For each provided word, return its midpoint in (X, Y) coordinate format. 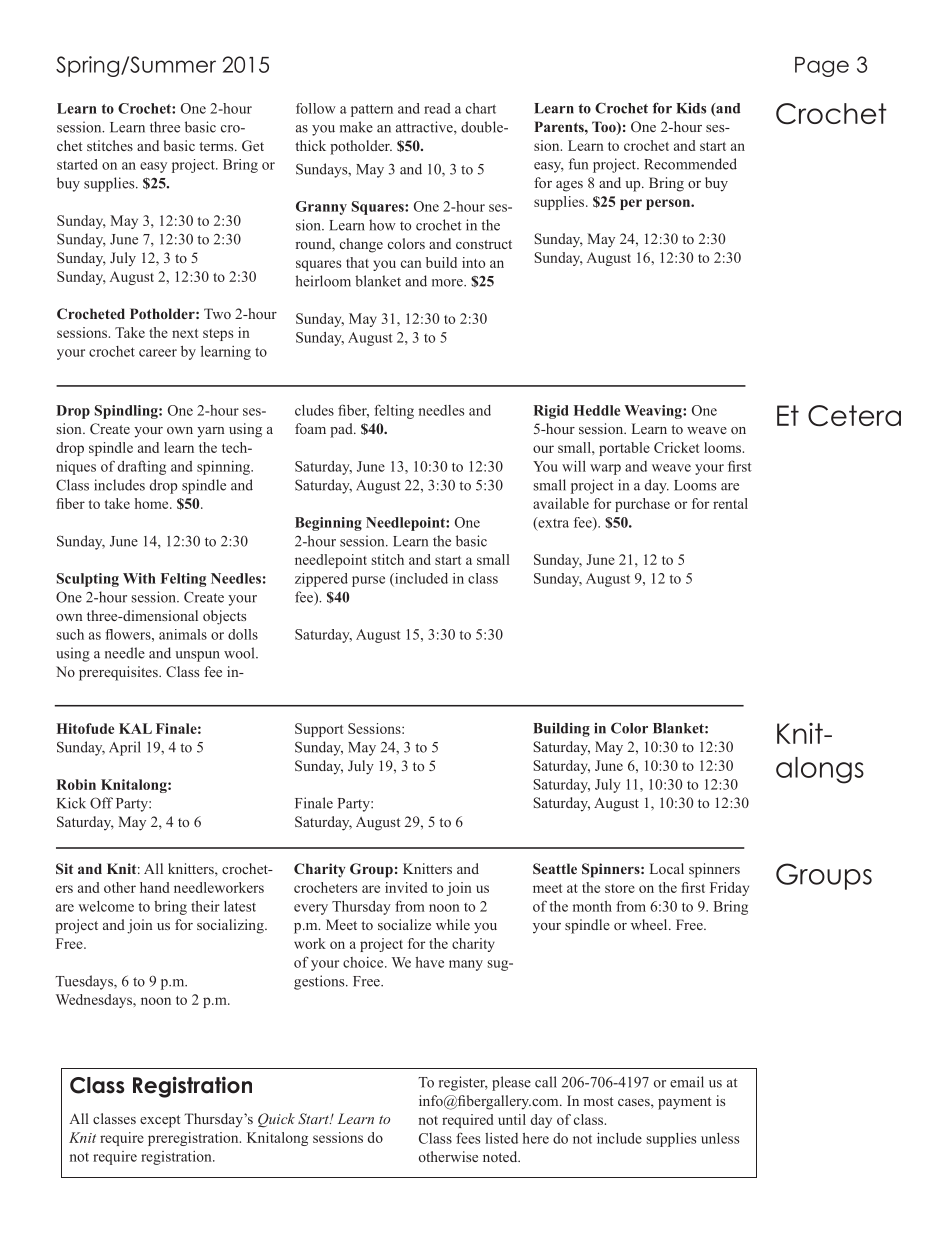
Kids (691, 108)
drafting (142, 467)
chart (481, 108)
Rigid (551, 412)
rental (730, 503)
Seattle (555, 868)
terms (217, 146)
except (160, 1121)
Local (667, 868)
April (125, 748)
